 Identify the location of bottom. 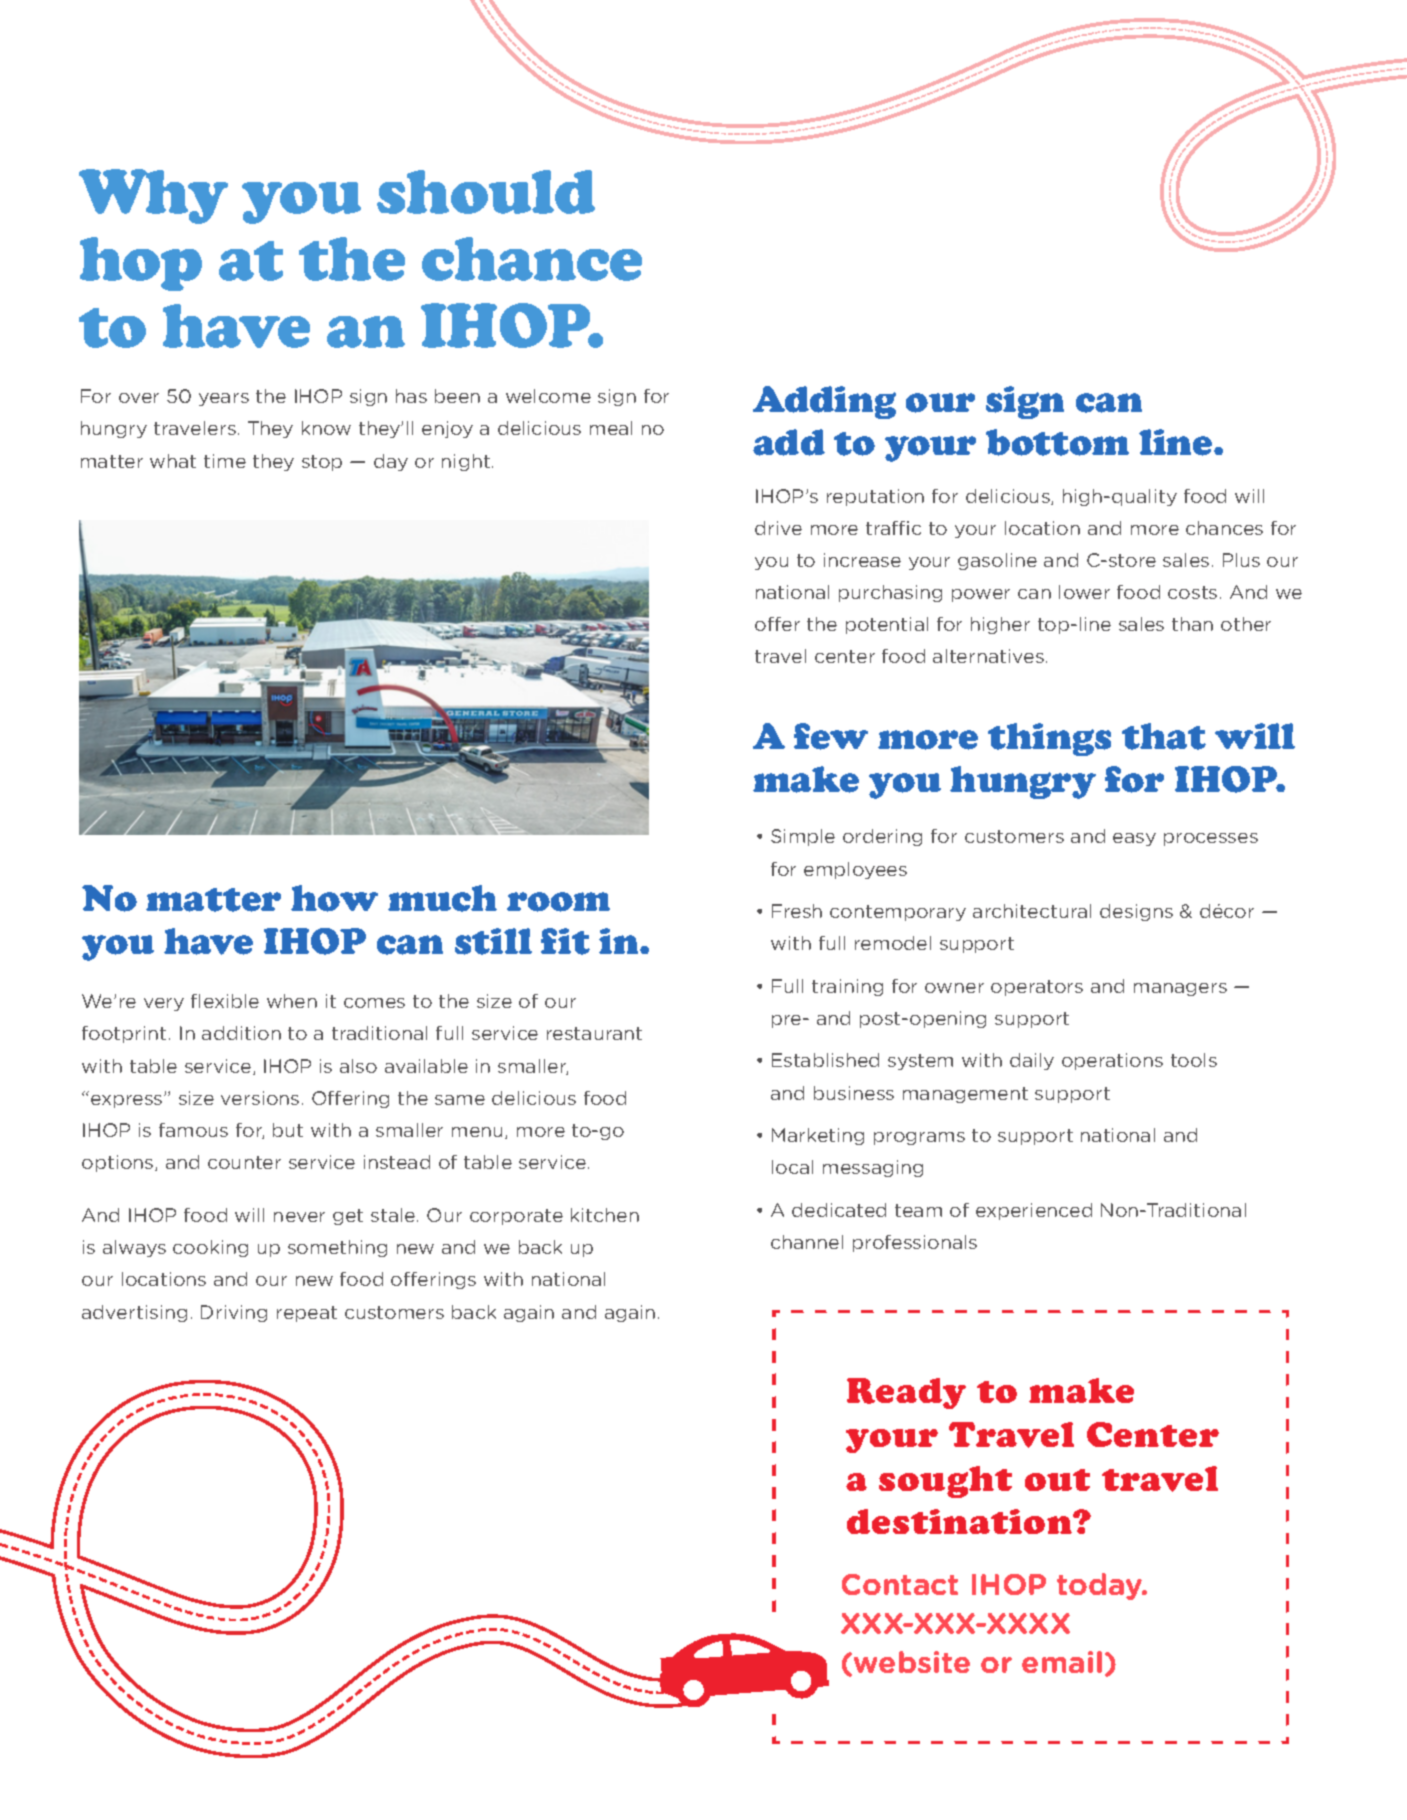
(1057, 442).
